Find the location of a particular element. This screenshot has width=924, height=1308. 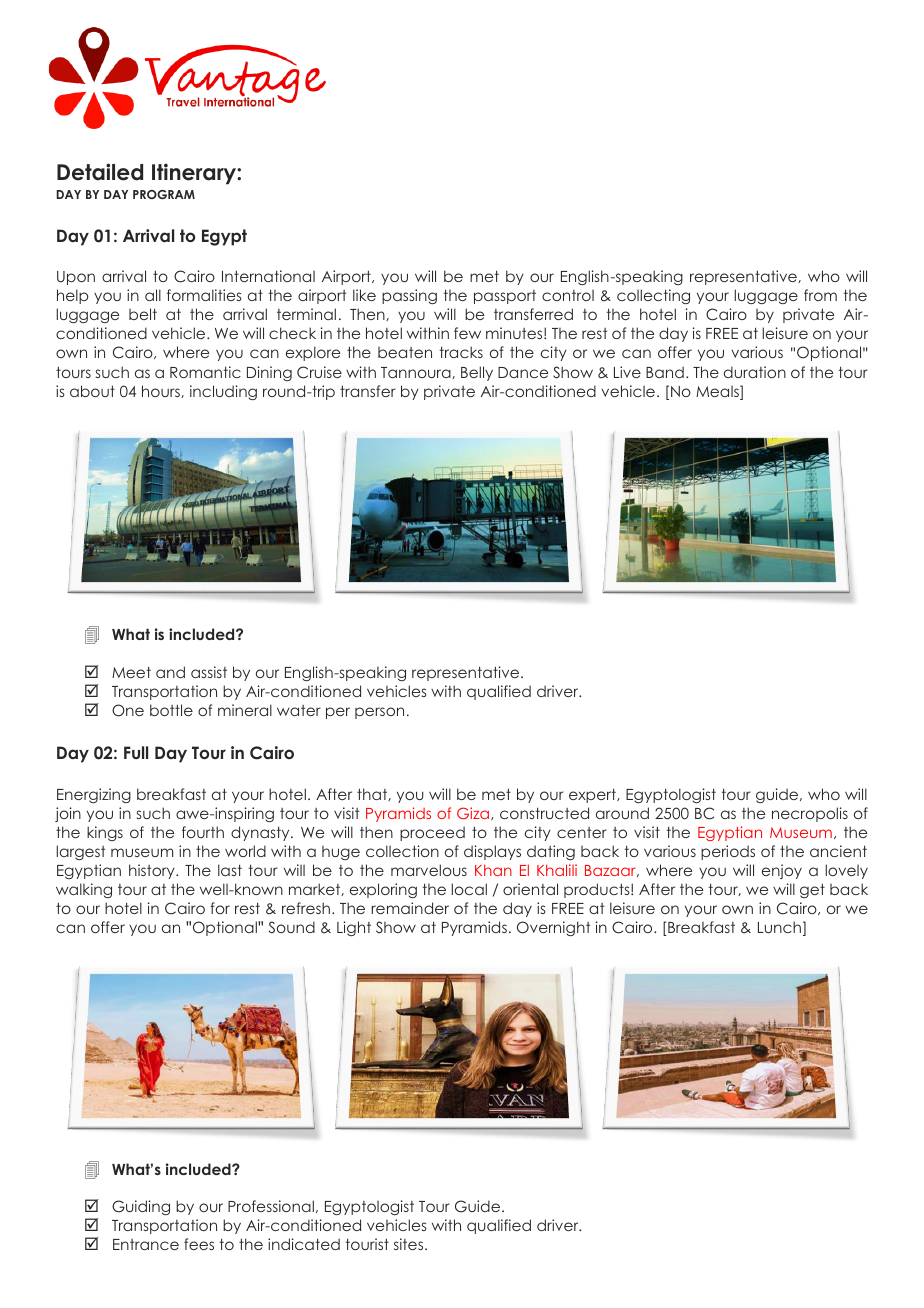

sites is located at coordinates (410, 1244).
